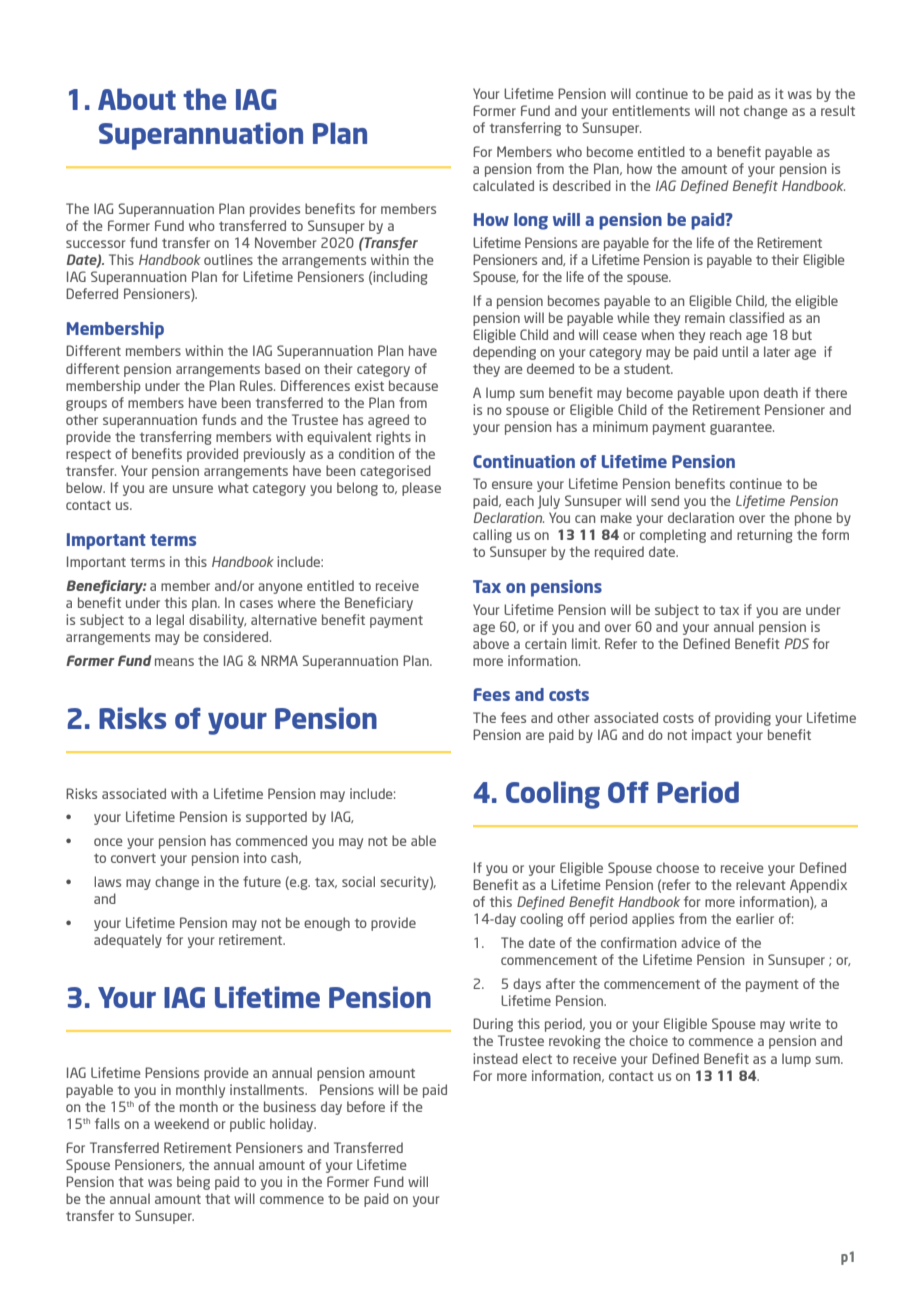  I want to click on providing, so click(743, 719).
